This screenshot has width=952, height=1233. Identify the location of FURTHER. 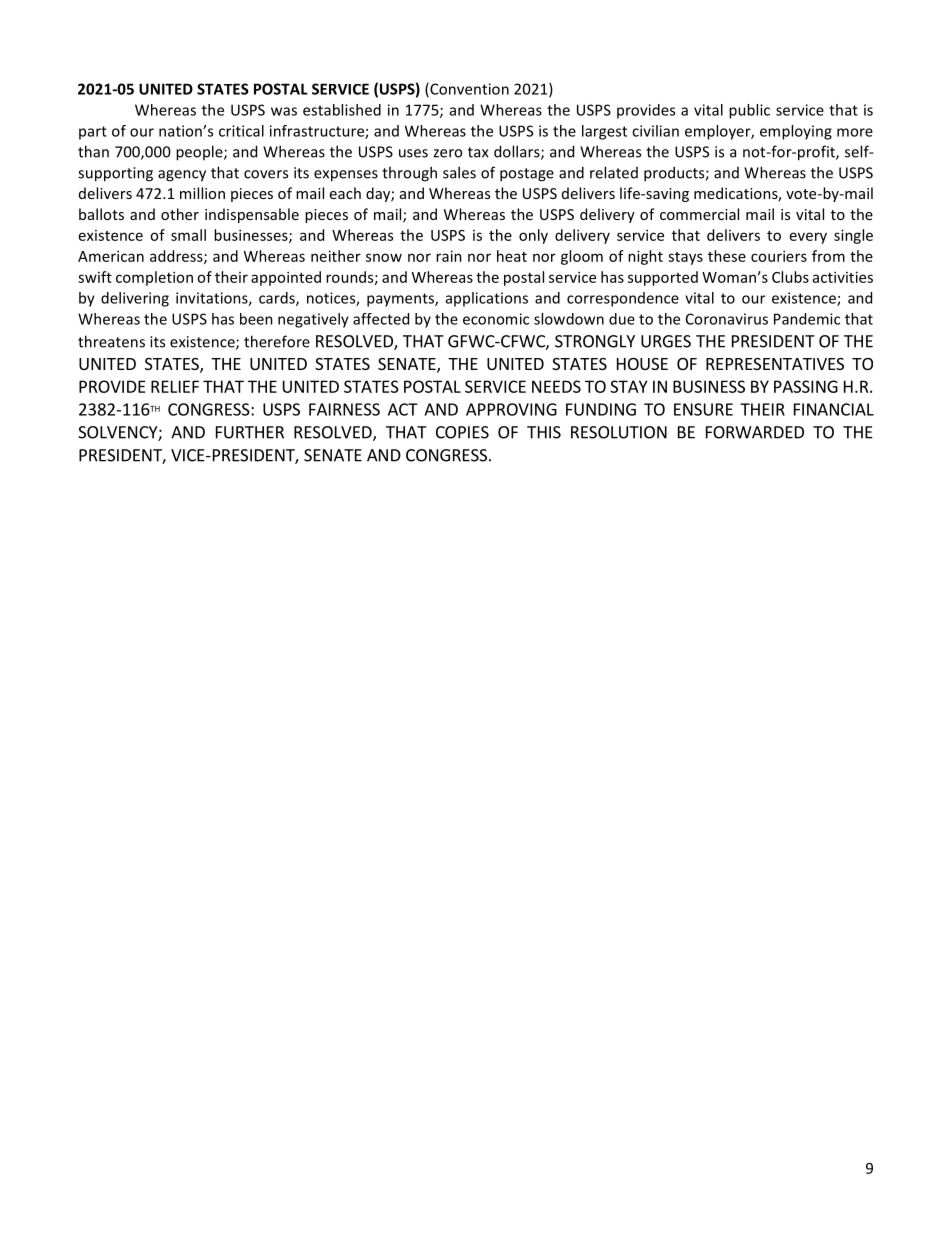
(250, 432).
